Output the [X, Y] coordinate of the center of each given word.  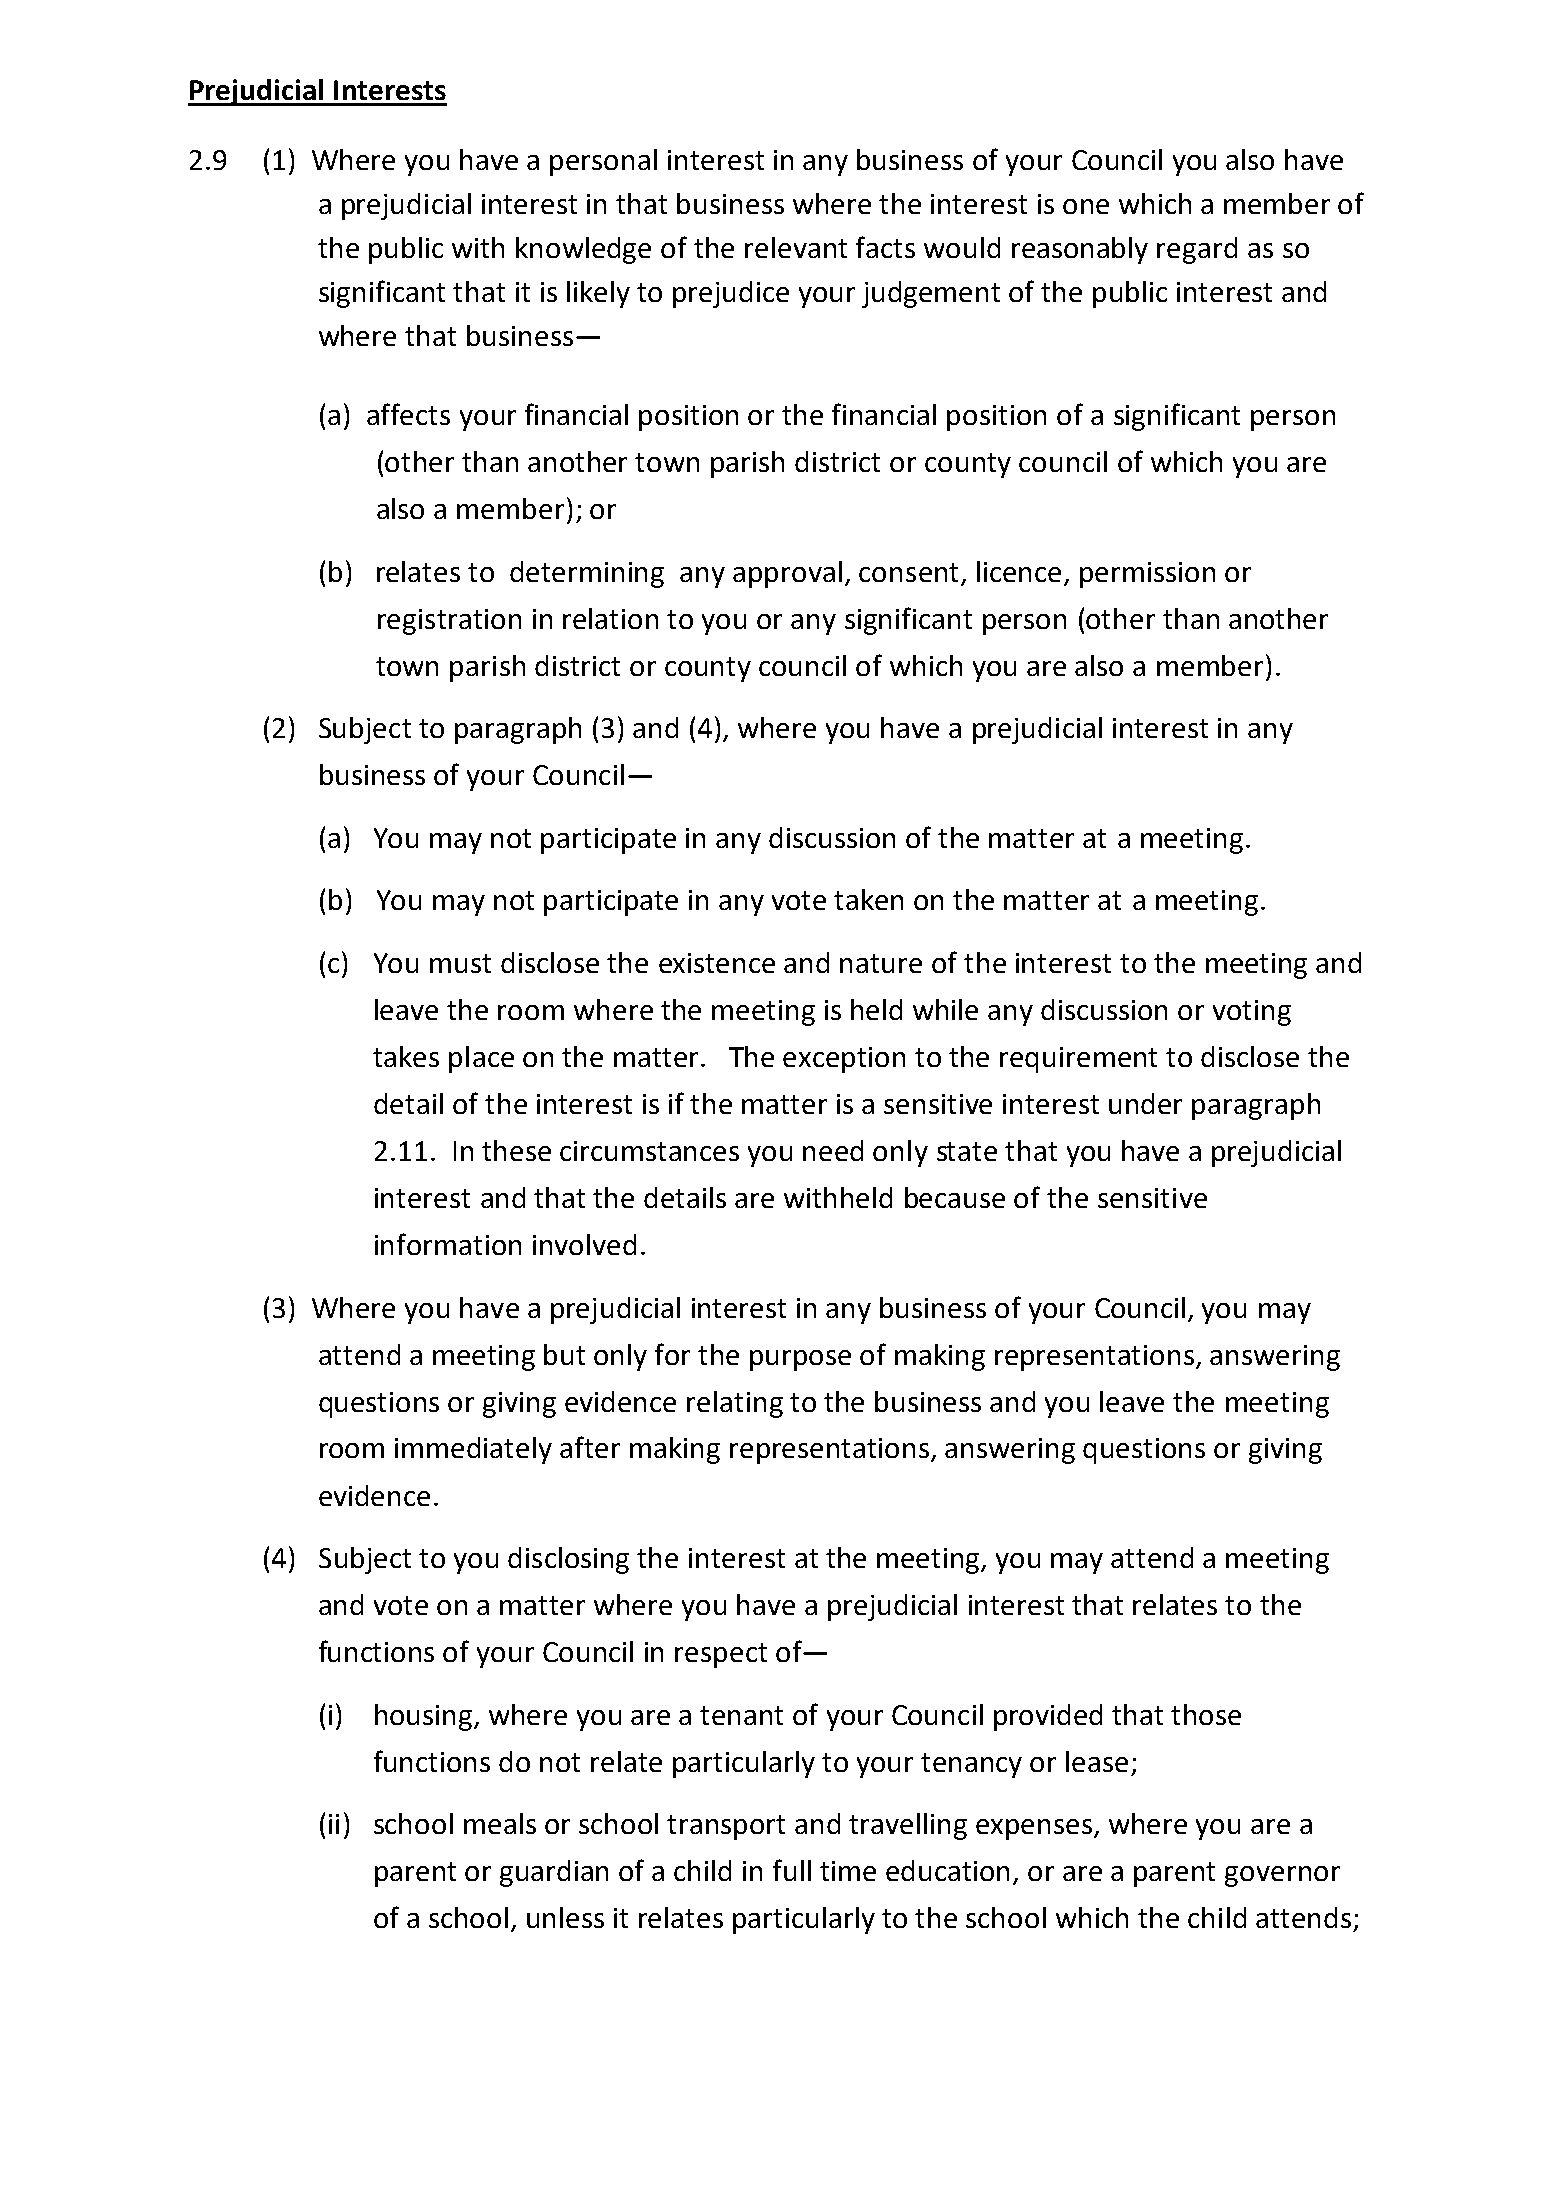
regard [1197, 250]
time [848, 1871]
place [481, 1059]
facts [885, 247]
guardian [554, 1873]
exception [844, 1060]
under [1145, 1103]
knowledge [583, 250]
